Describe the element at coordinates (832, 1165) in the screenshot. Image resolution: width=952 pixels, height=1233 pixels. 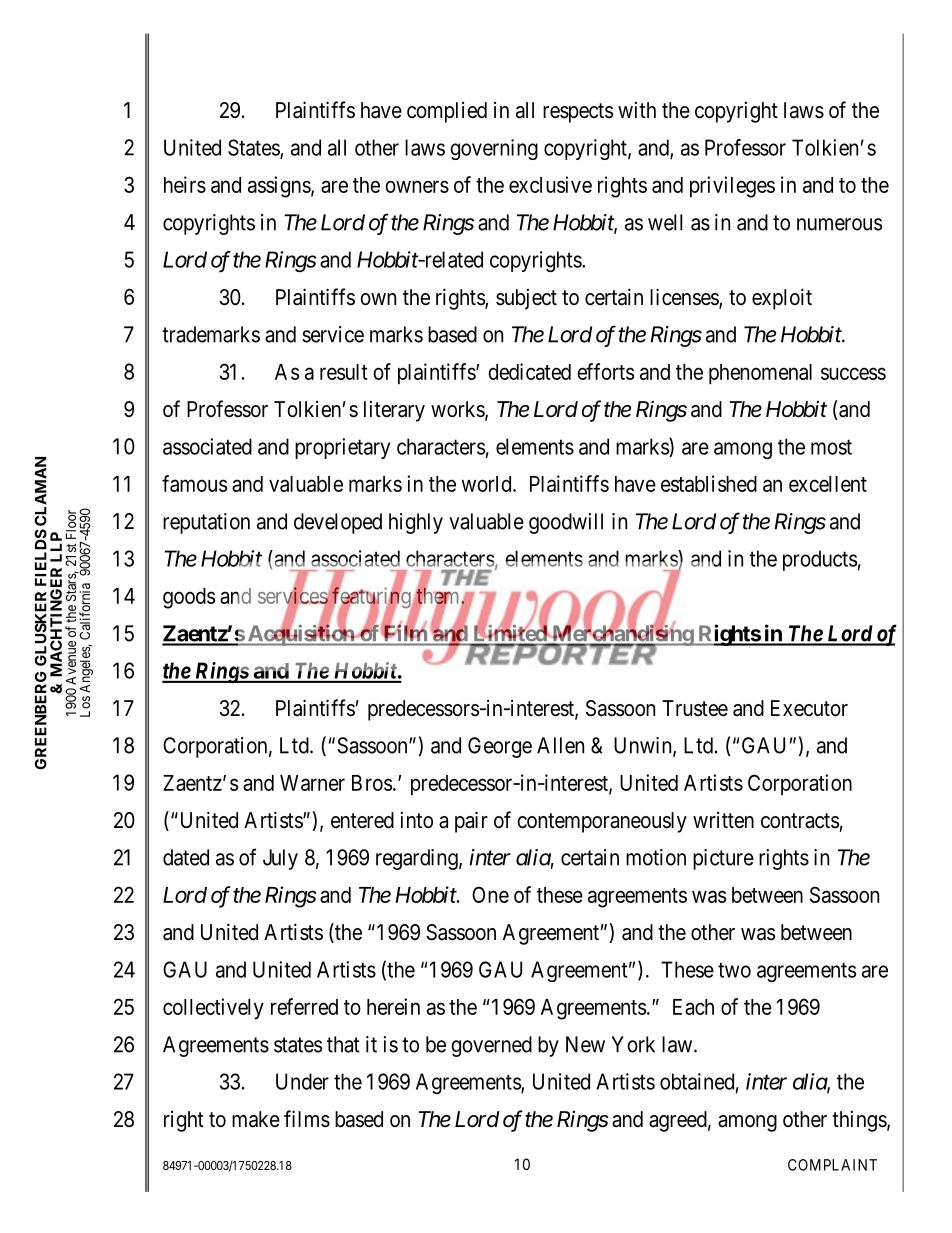
I see `COMPLAINT` at that location.
